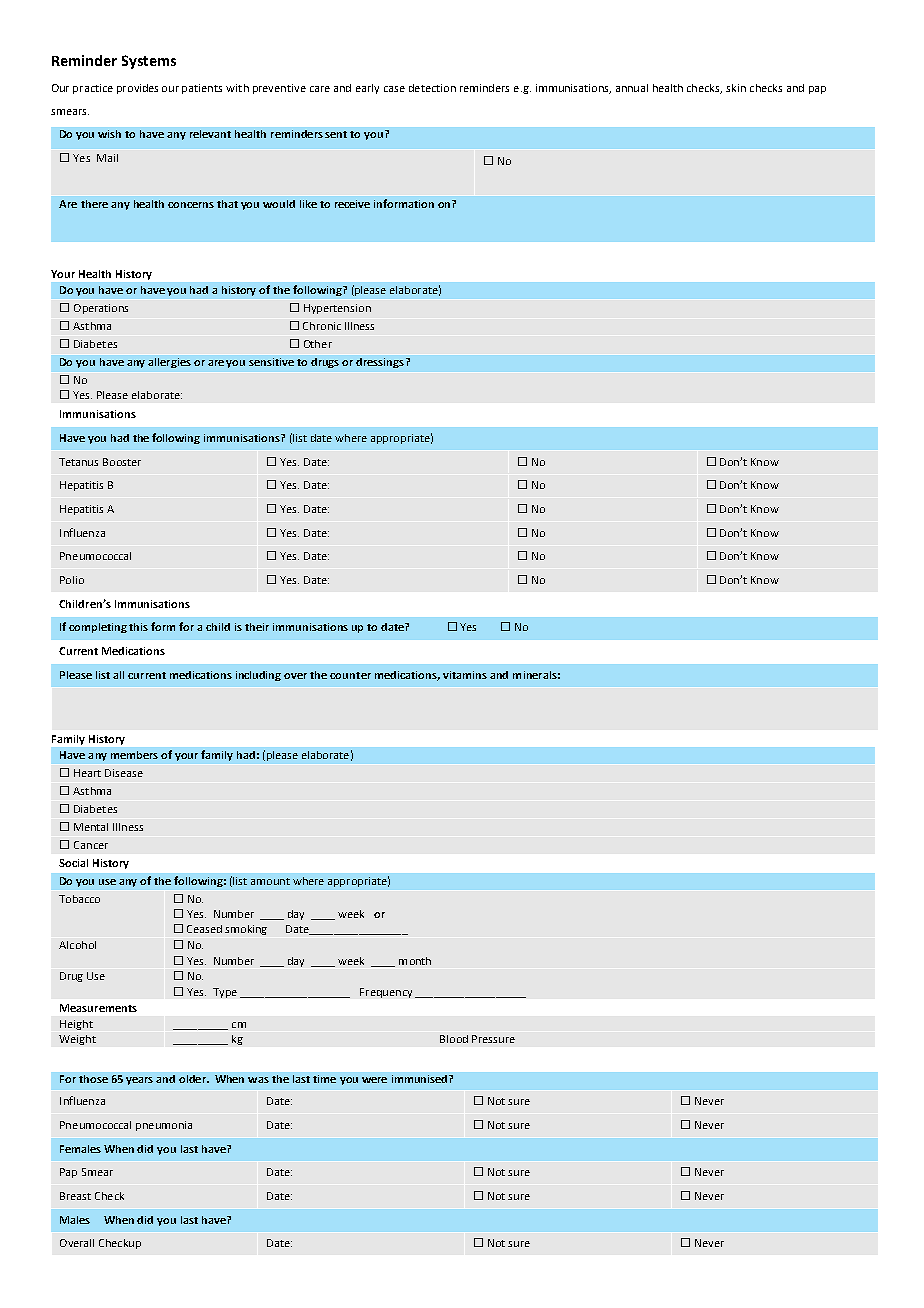  I want to click on Hypertension, so click(337, 309).
